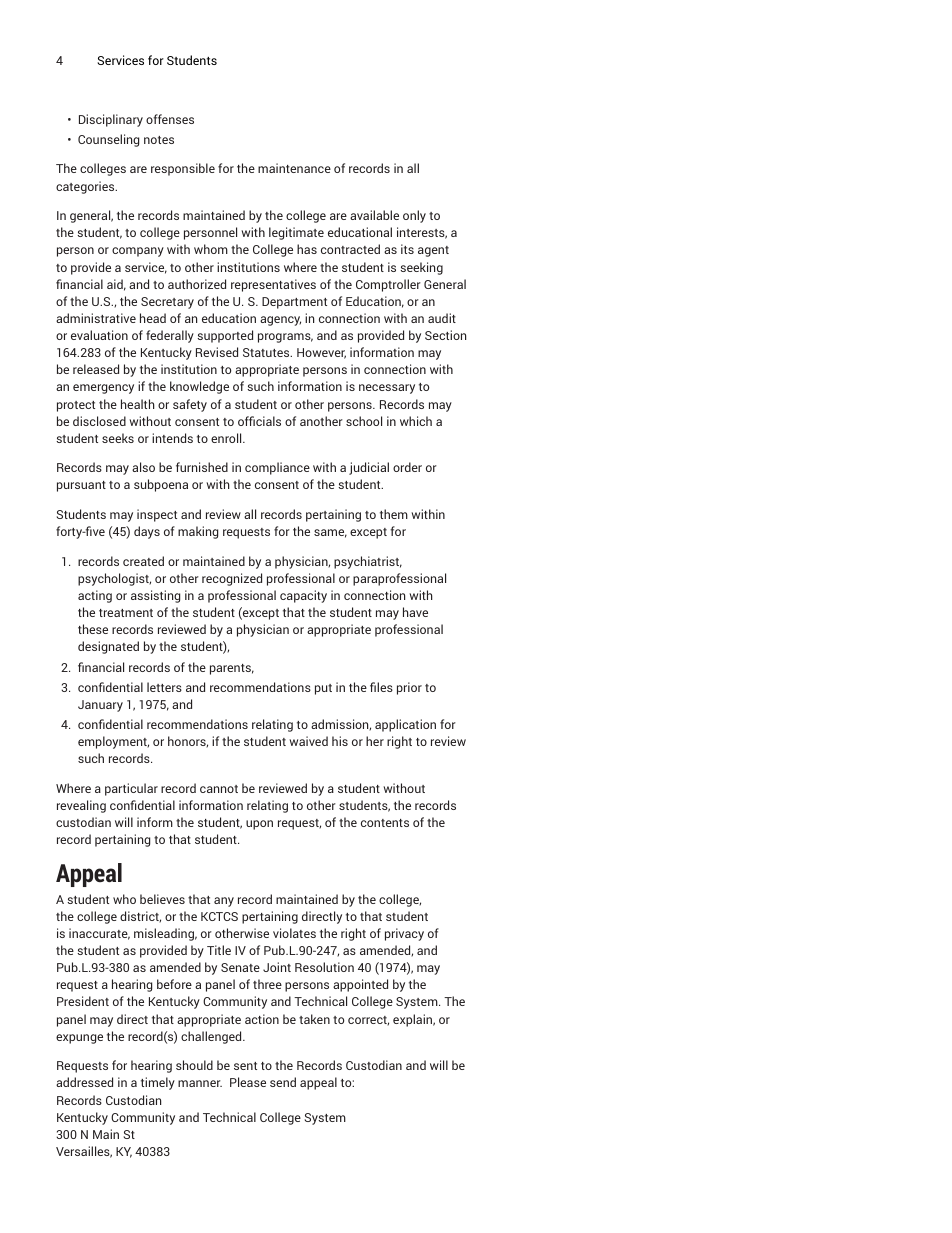 The image size is (952, 1233). I want to click on Please, so click(248, 1082).
